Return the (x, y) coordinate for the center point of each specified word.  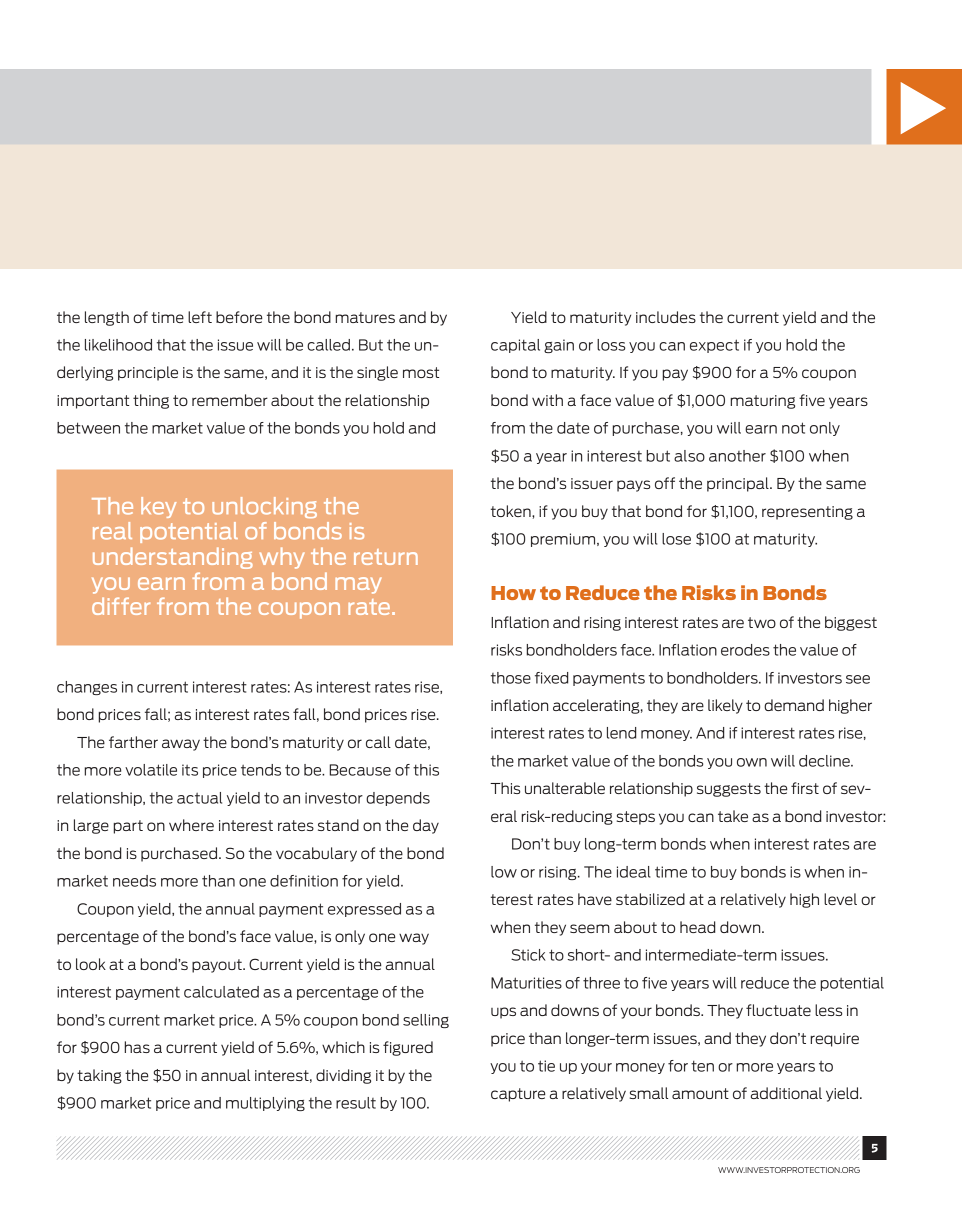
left (200, 317)
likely (725, 706)
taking (99, 1076)
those (511, 678)
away (181, 745)
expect (714, 346)
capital (515, 346)
